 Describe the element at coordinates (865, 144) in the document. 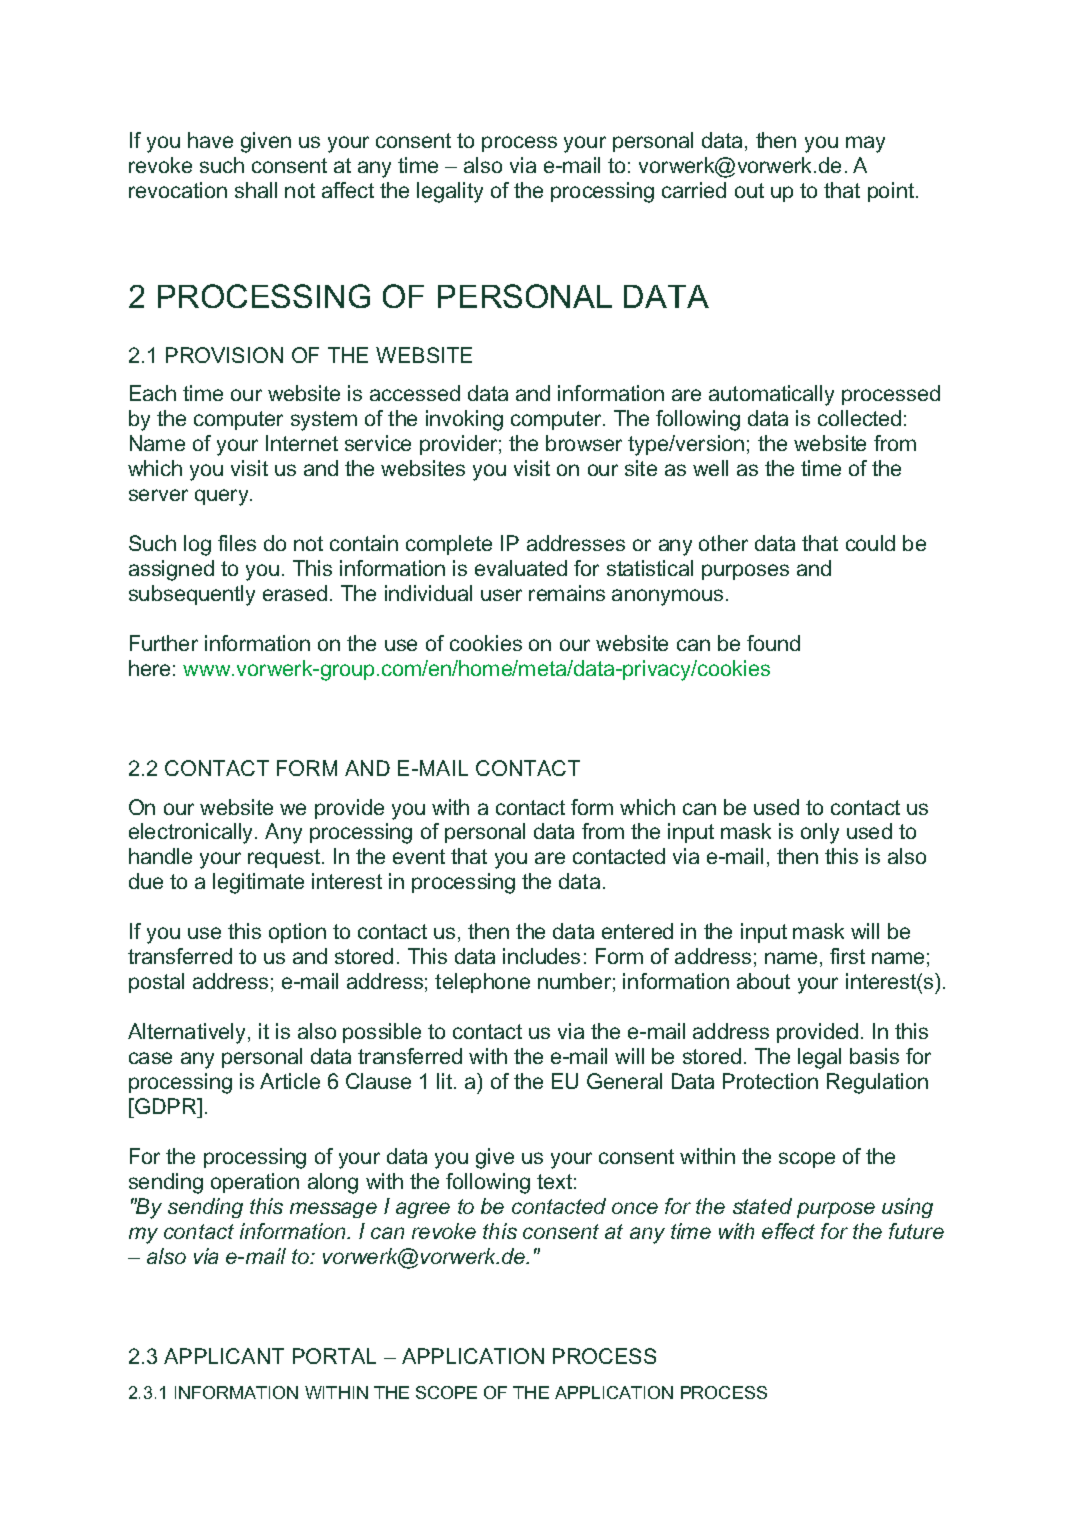

I see `may` at that location.
